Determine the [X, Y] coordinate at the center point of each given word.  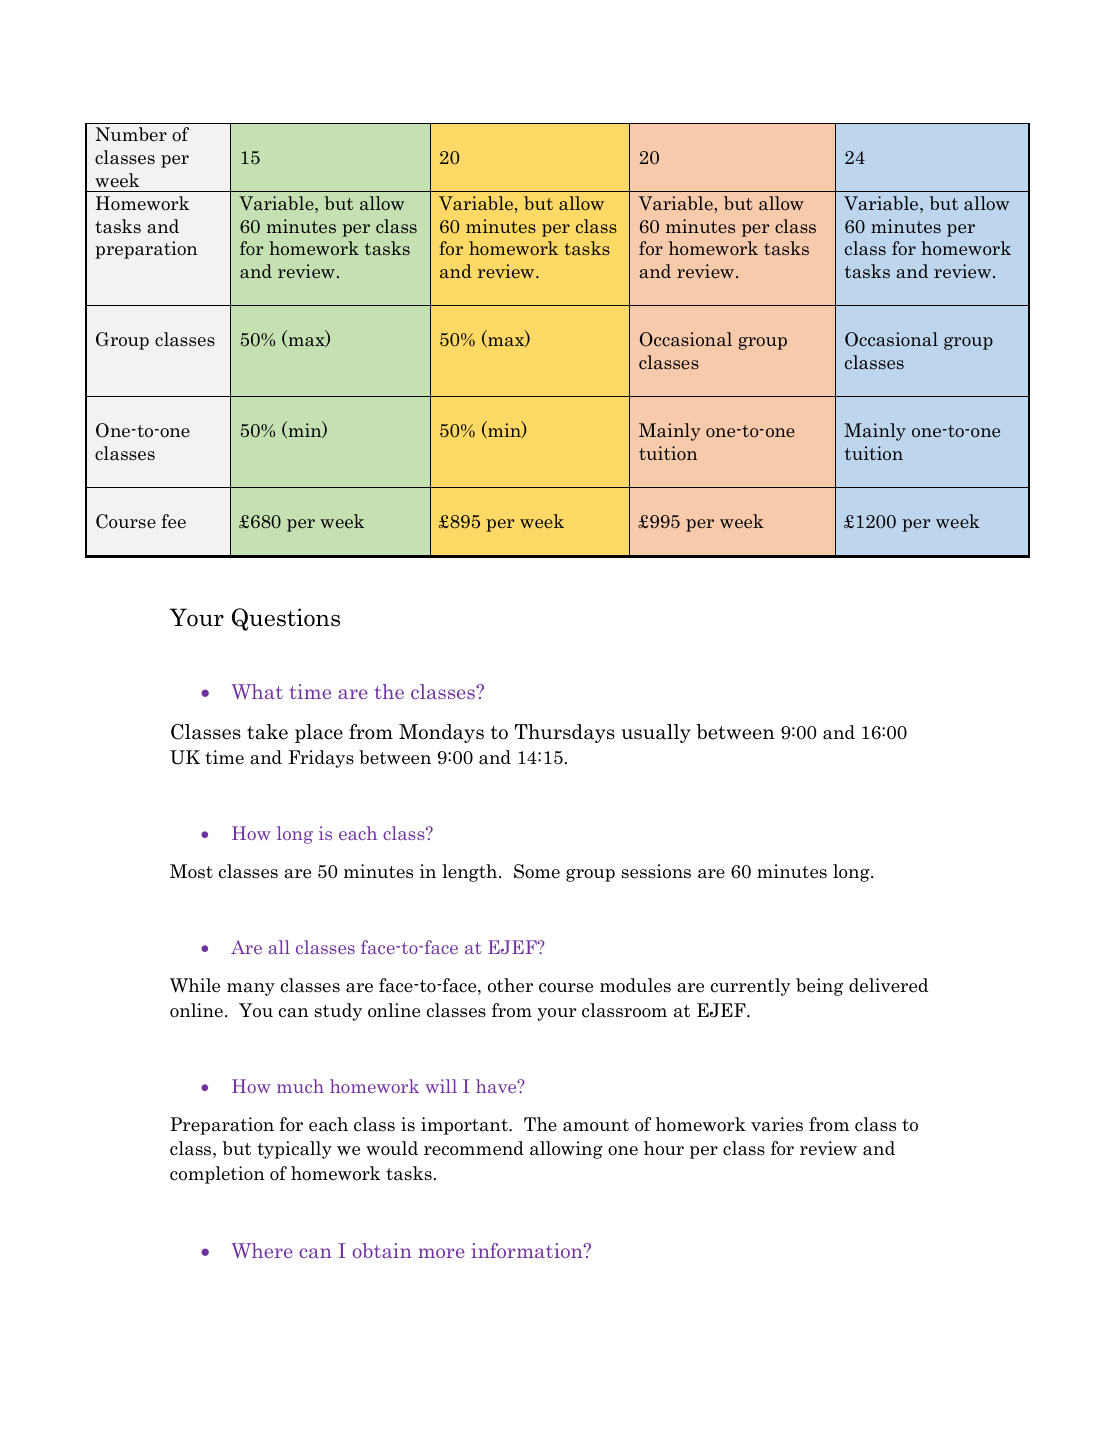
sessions [656, 871]
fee [173, 521]
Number [131, 134]
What [257, 691]
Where [262, 1250]
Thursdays [565, 733]
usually [656, 733]
